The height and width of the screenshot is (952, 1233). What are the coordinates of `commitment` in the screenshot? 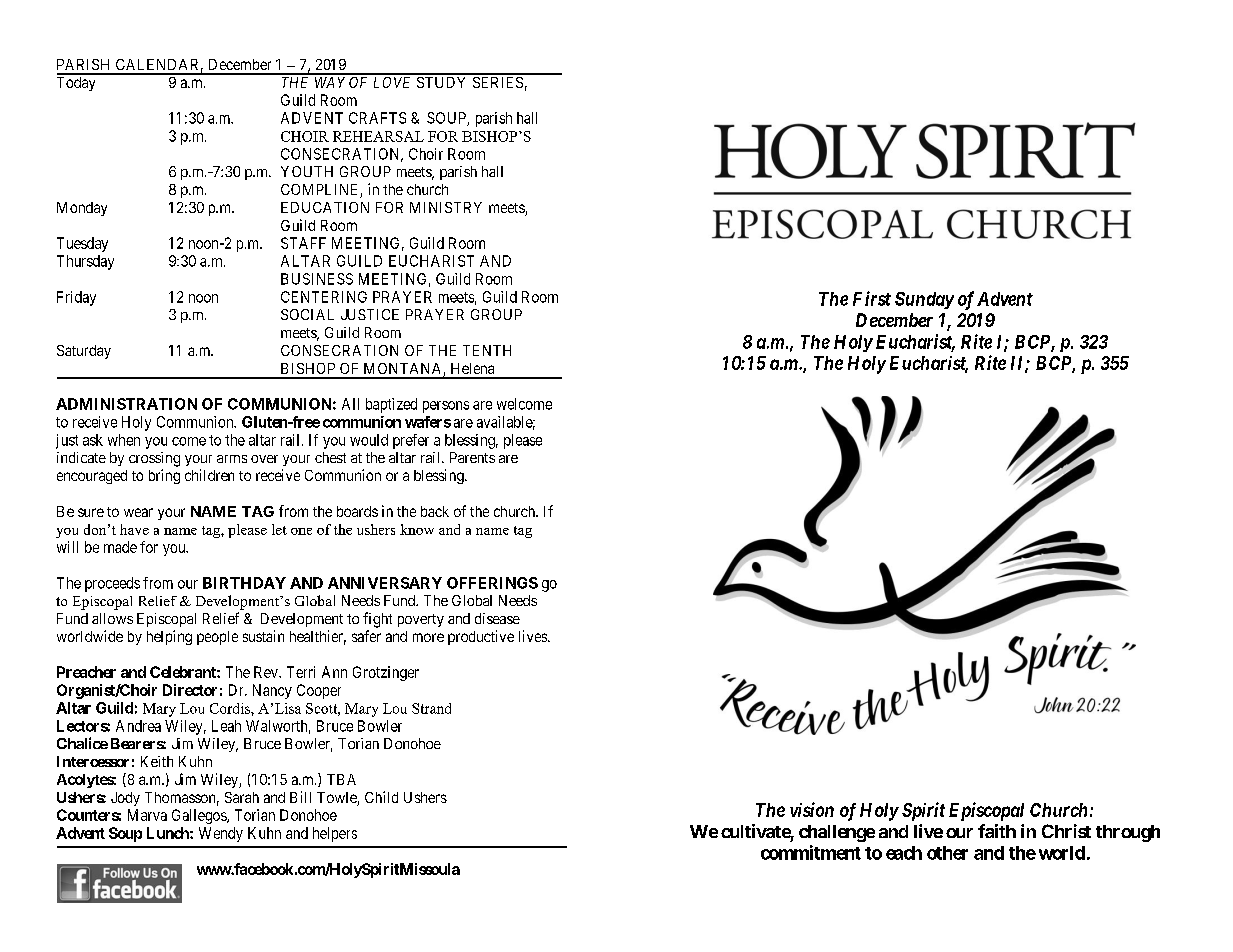 It's located at (811, 852).
